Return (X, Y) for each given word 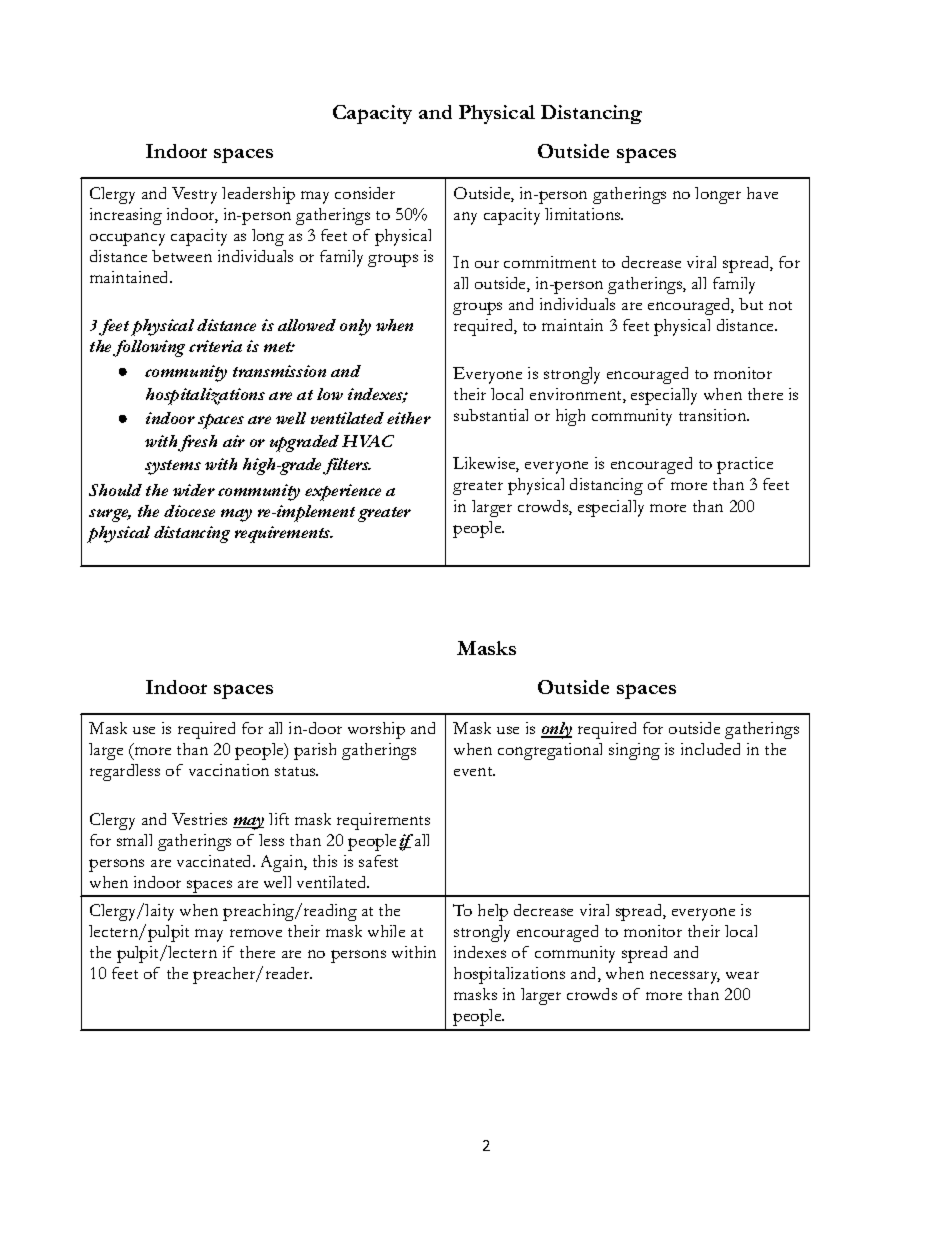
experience (343, 492)
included (710, 749)
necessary (685, 977)
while (386, 931)
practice (745, 465)
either (409, 418)
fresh (197, 443)
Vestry (194, 195)
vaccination (229, 770)
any (465, 218)
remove (256, 933)
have (762, 193)
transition (714, 415)
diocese (189, 511)
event (474, 771)
